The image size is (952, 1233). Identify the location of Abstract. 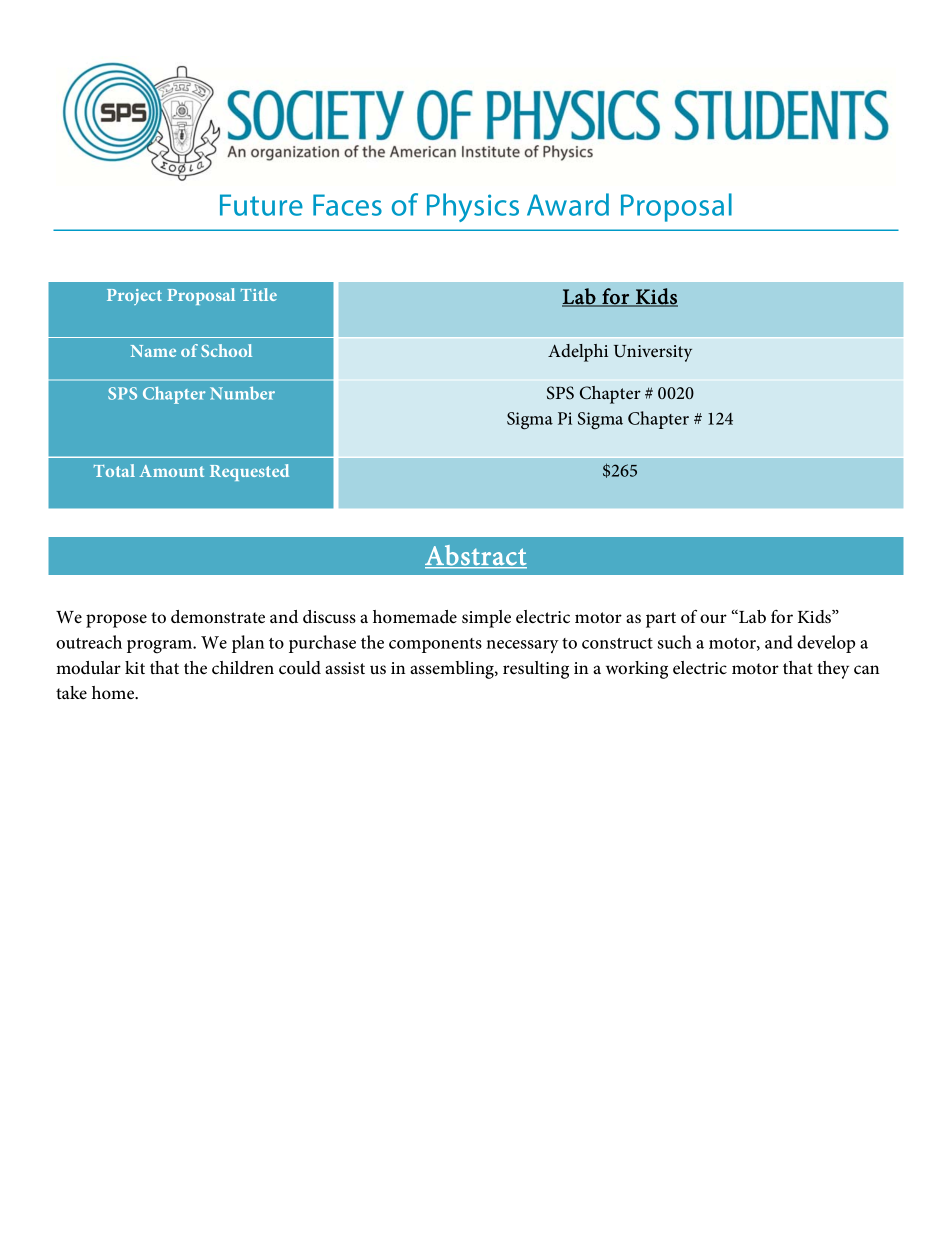
(476, 556).
